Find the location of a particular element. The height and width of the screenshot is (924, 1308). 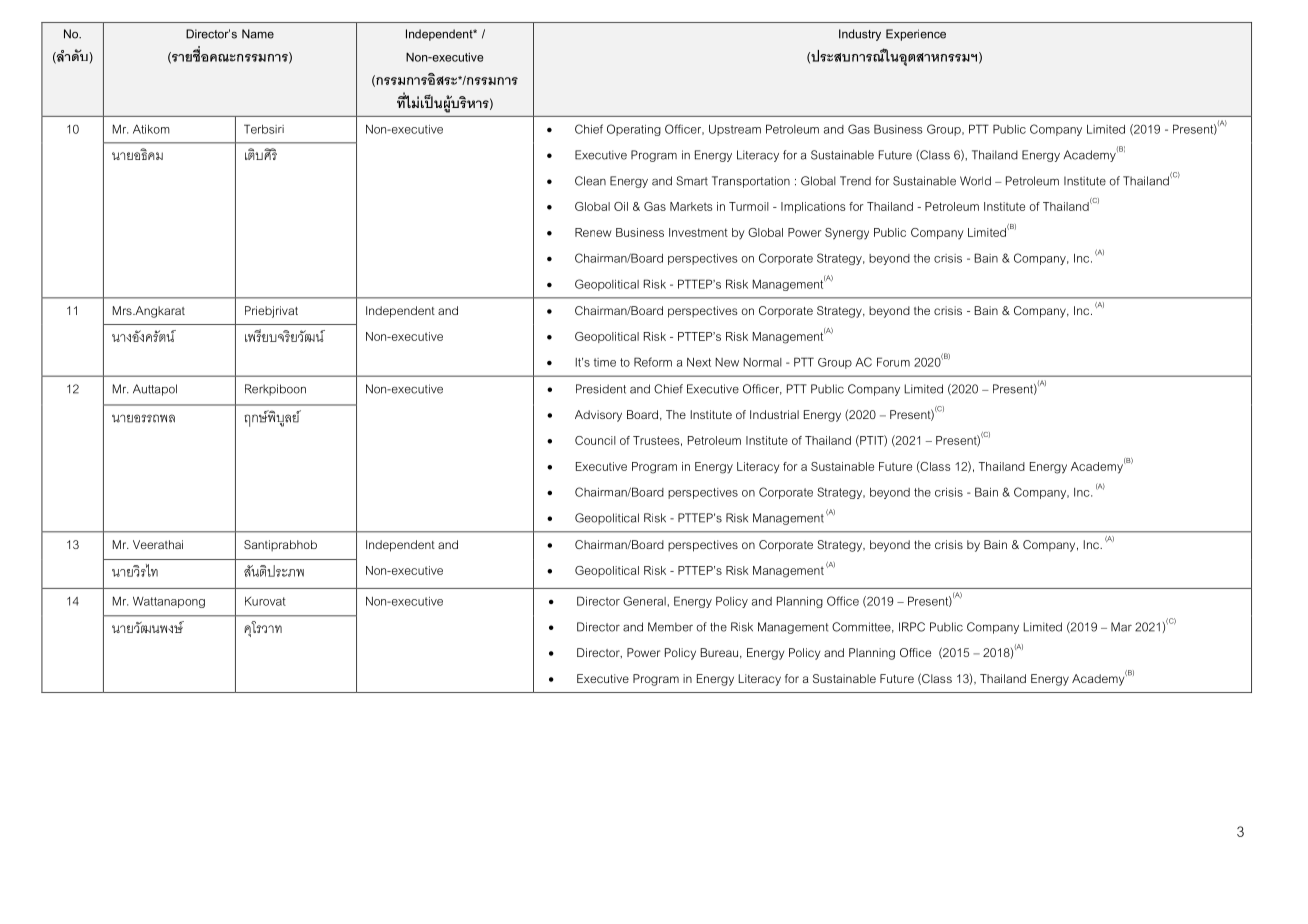

General is located at coordinates (644, 601).
